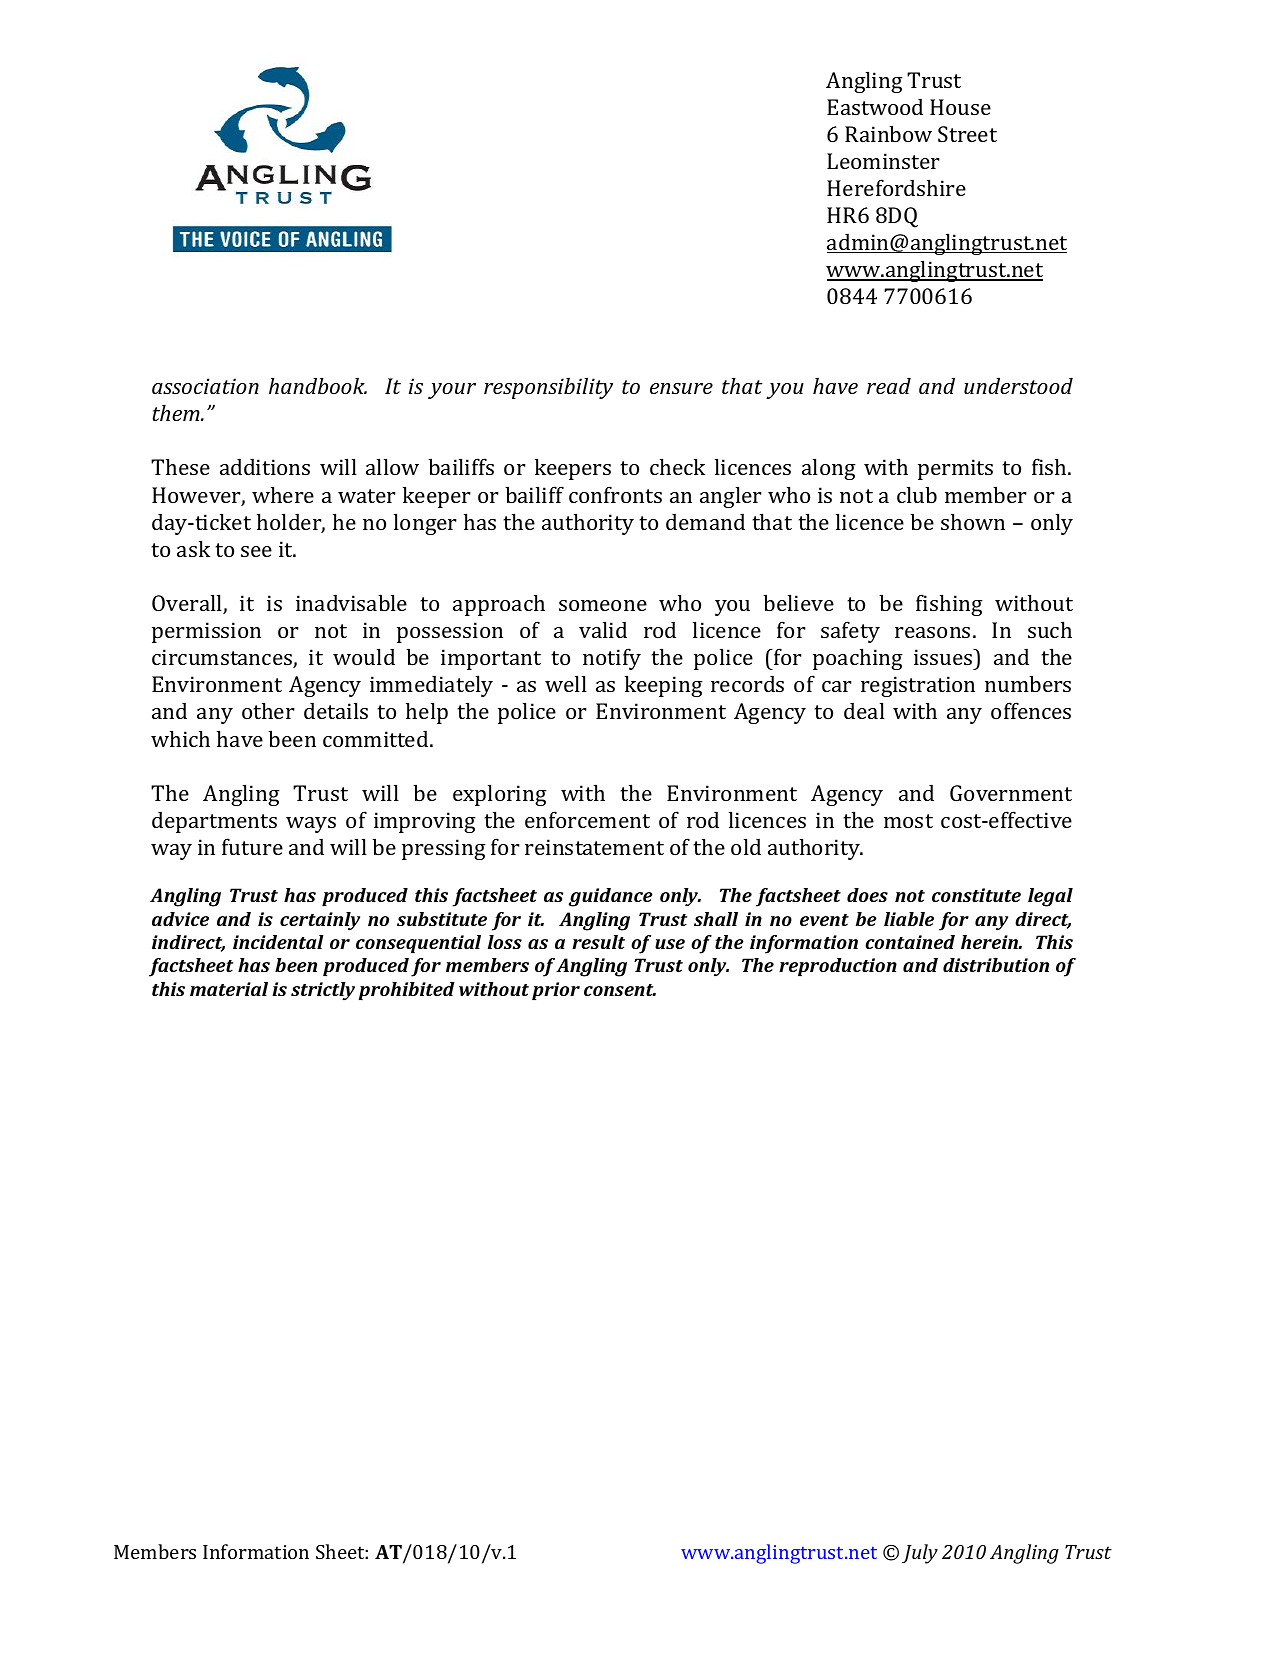  Describe the element at coordinates (955, 469) in the screenshot. I see `permits` at that location.
